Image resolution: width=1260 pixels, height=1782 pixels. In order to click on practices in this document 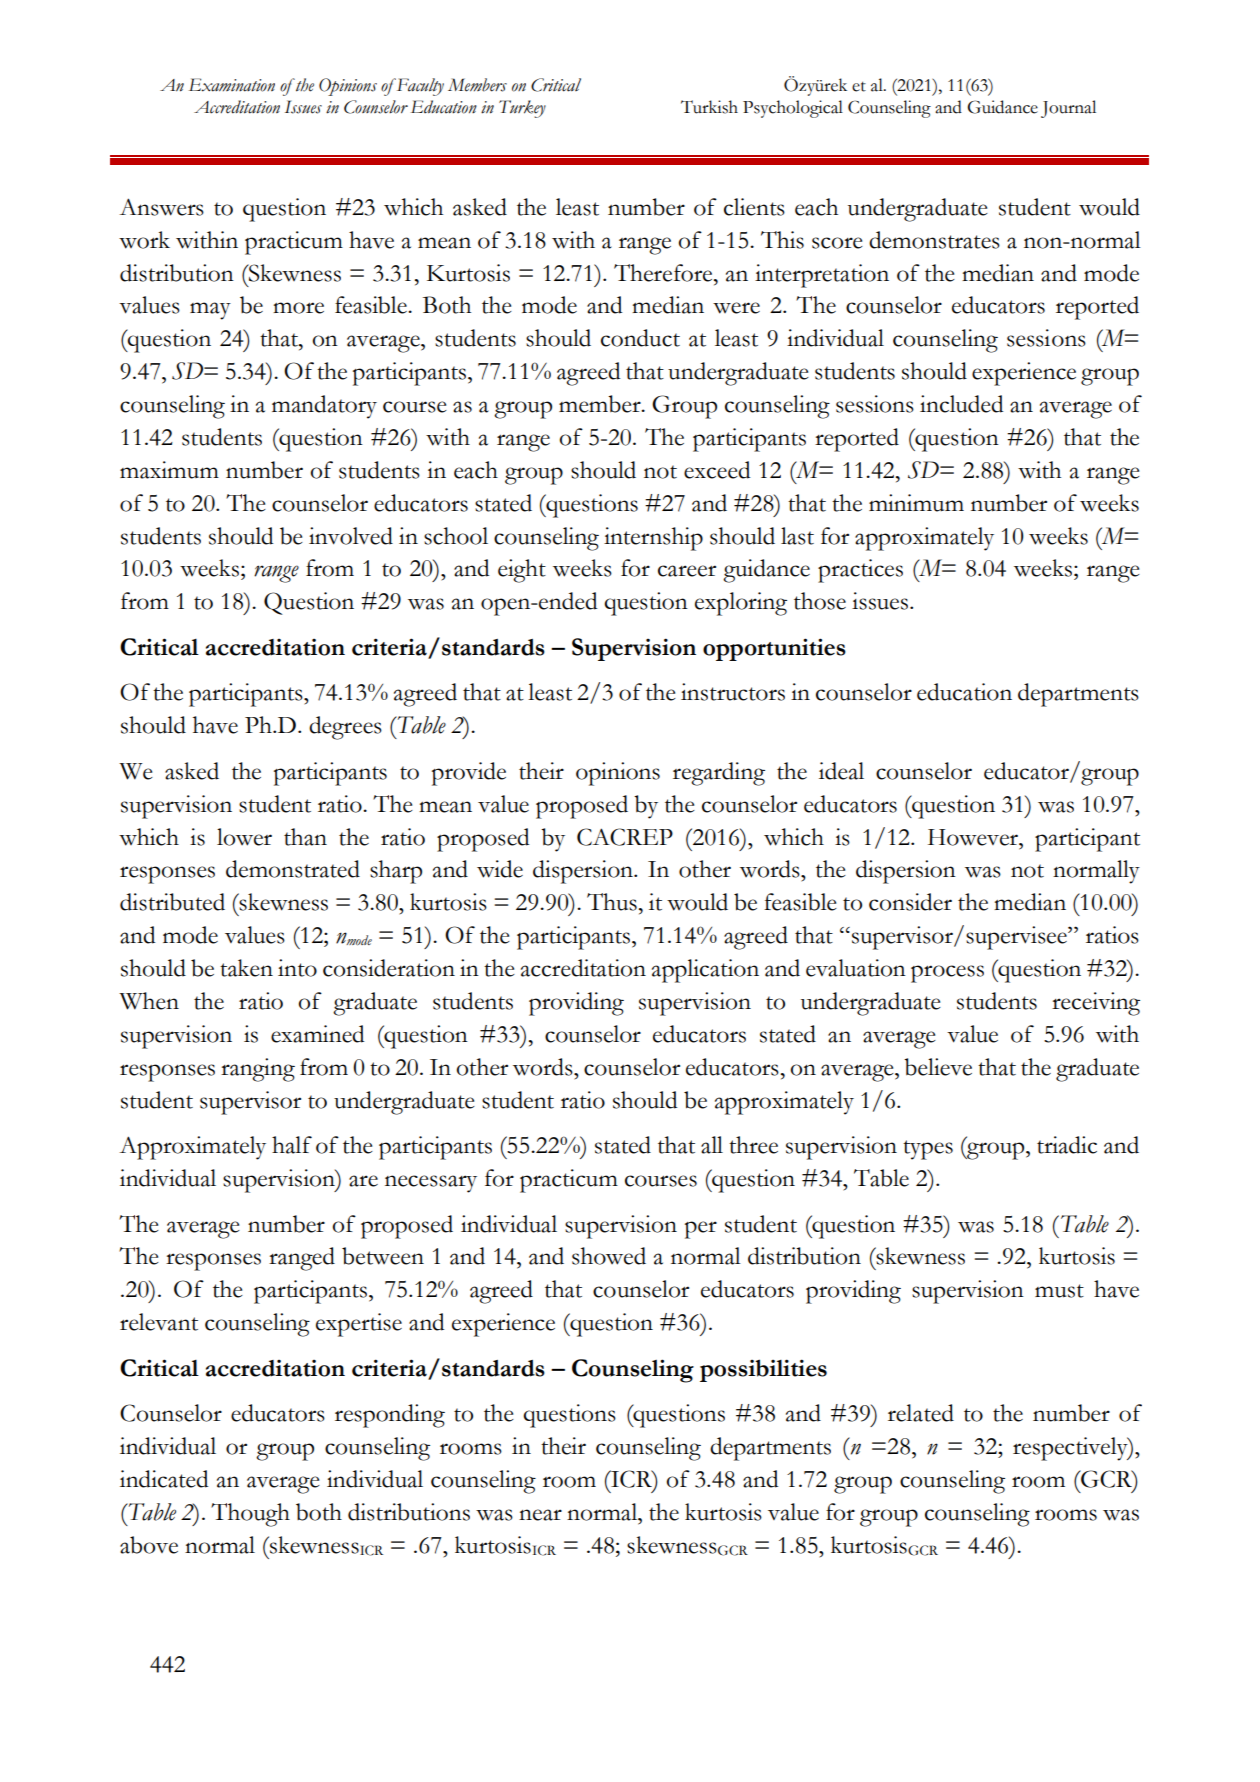, I will do `click(860, 571)`.
